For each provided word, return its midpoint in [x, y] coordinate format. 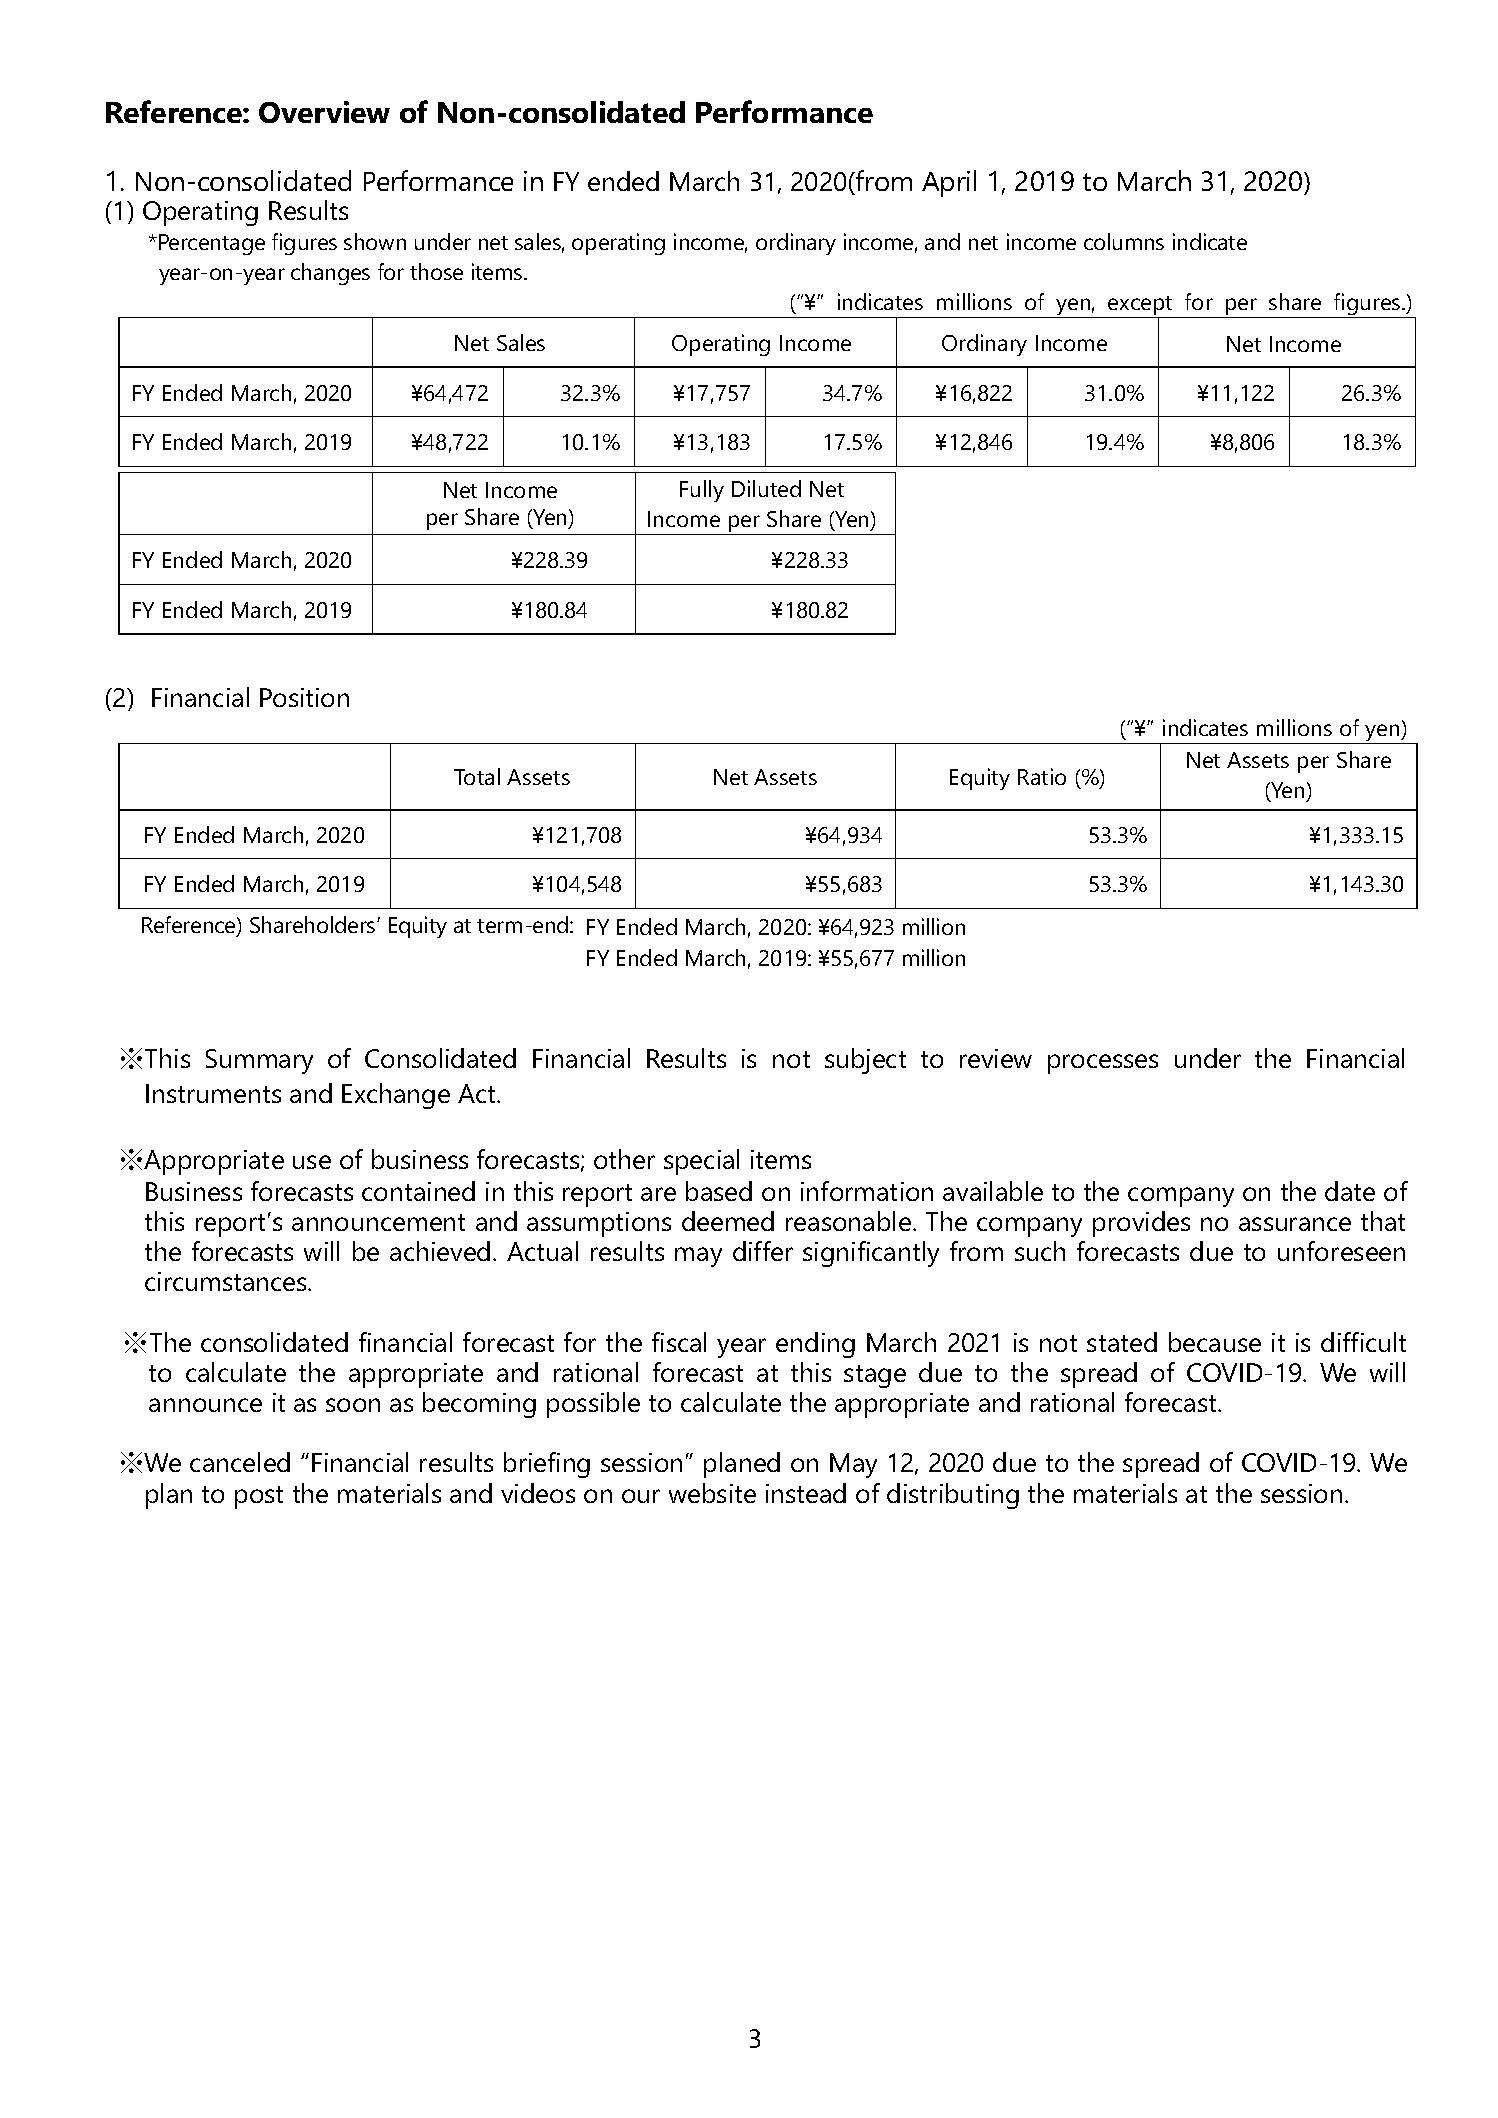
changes [330, 274]
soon [353, 1405]
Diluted [766, 488]
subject [865, 1061]
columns [1124, 241]
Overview [324, 112]
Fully [702, 491]
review [996, 1058]
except [1141, 307]
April [949, 183]
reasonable [848, 1221]
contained [418, 1191]
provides [1141, 1224]
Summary [259, 1061]
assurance [1295, 1224]
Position [304, 697]
